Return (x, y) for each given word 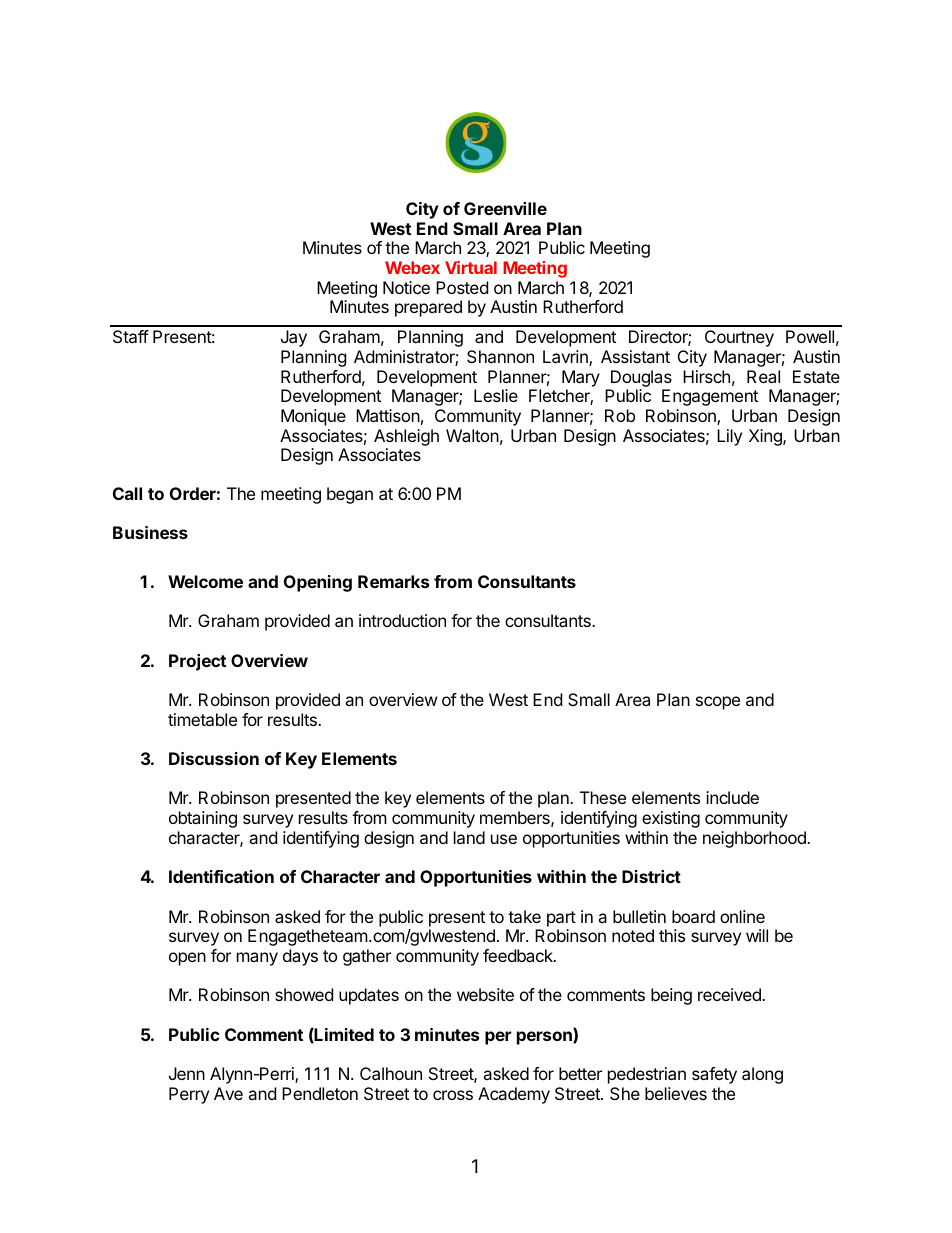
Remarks (393, 581)
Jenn (187, 1073)
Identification (221, 876)
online (742, 916)
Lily (729, 437)
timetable (202, 719)
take (524, 916)
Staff (131, 336)
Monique (313, 417)
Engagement (710, 397)
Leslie (496, 395)
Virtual (471, 267)
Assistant (635, 356)
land (469, 837)
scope (718, 703)
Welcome (205, 581)
